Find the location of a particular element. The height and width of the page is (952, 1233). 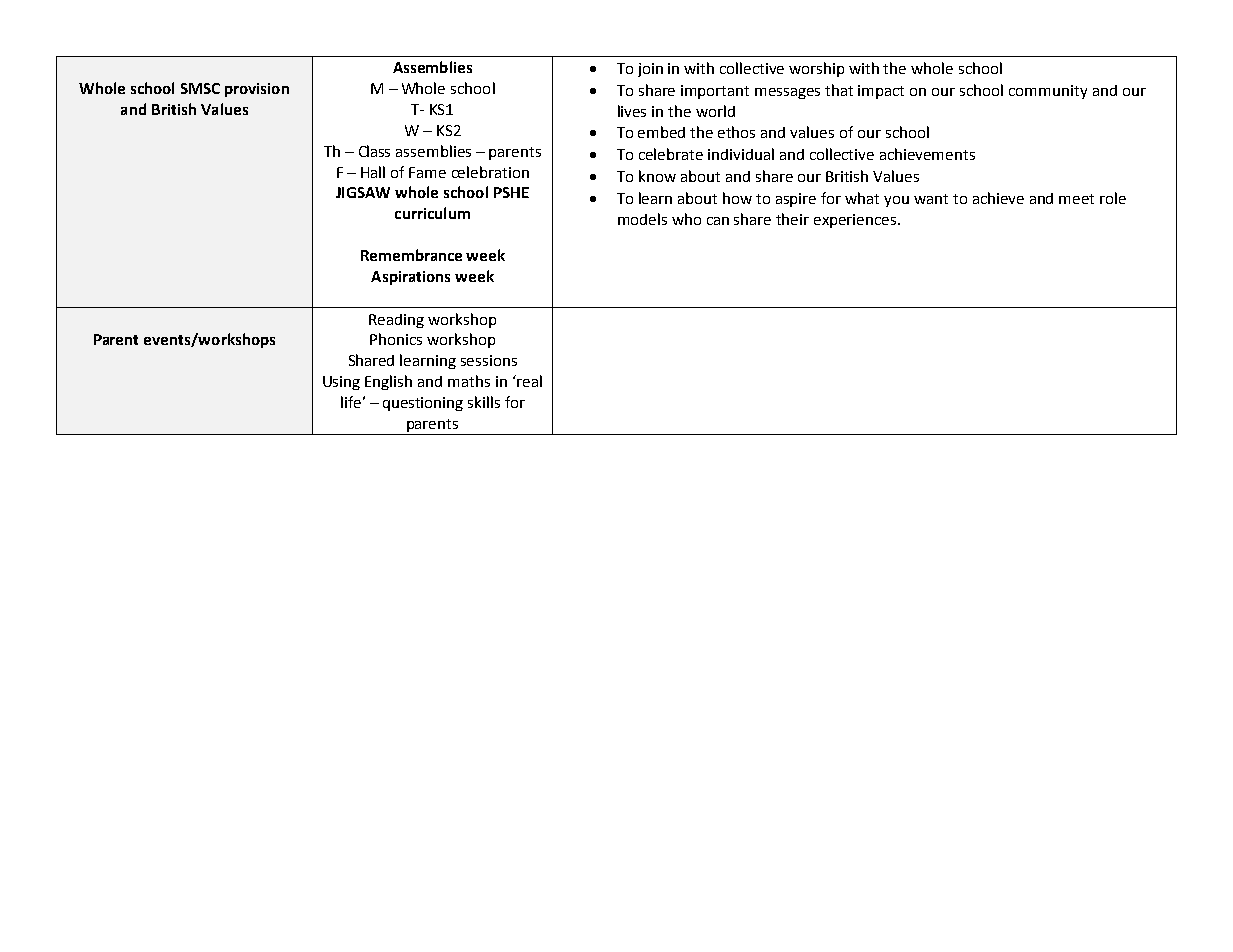

celebrate is located at coordinates (671, 154).
